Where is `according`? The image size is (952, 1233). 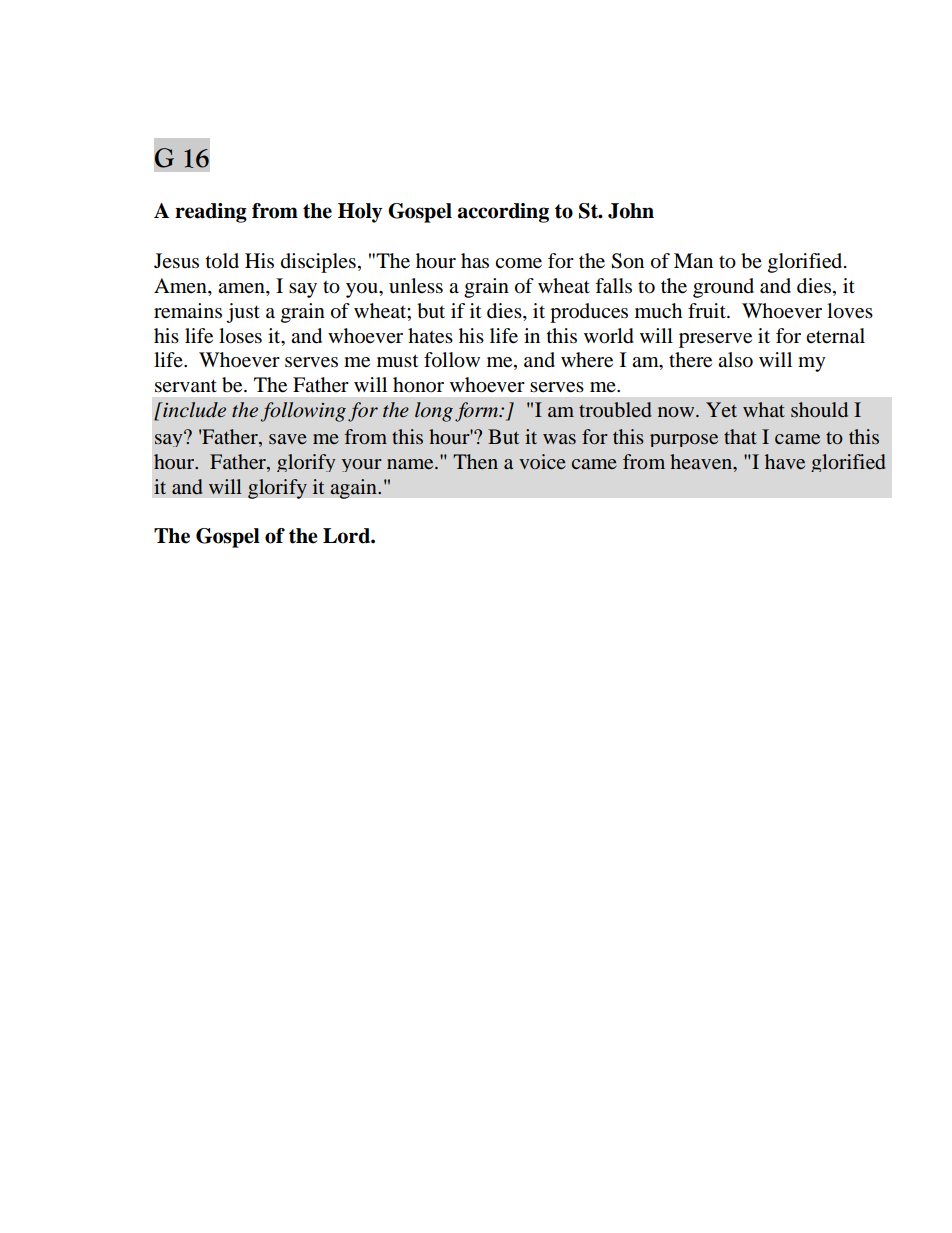
according is located at coordinates (503, 213).
